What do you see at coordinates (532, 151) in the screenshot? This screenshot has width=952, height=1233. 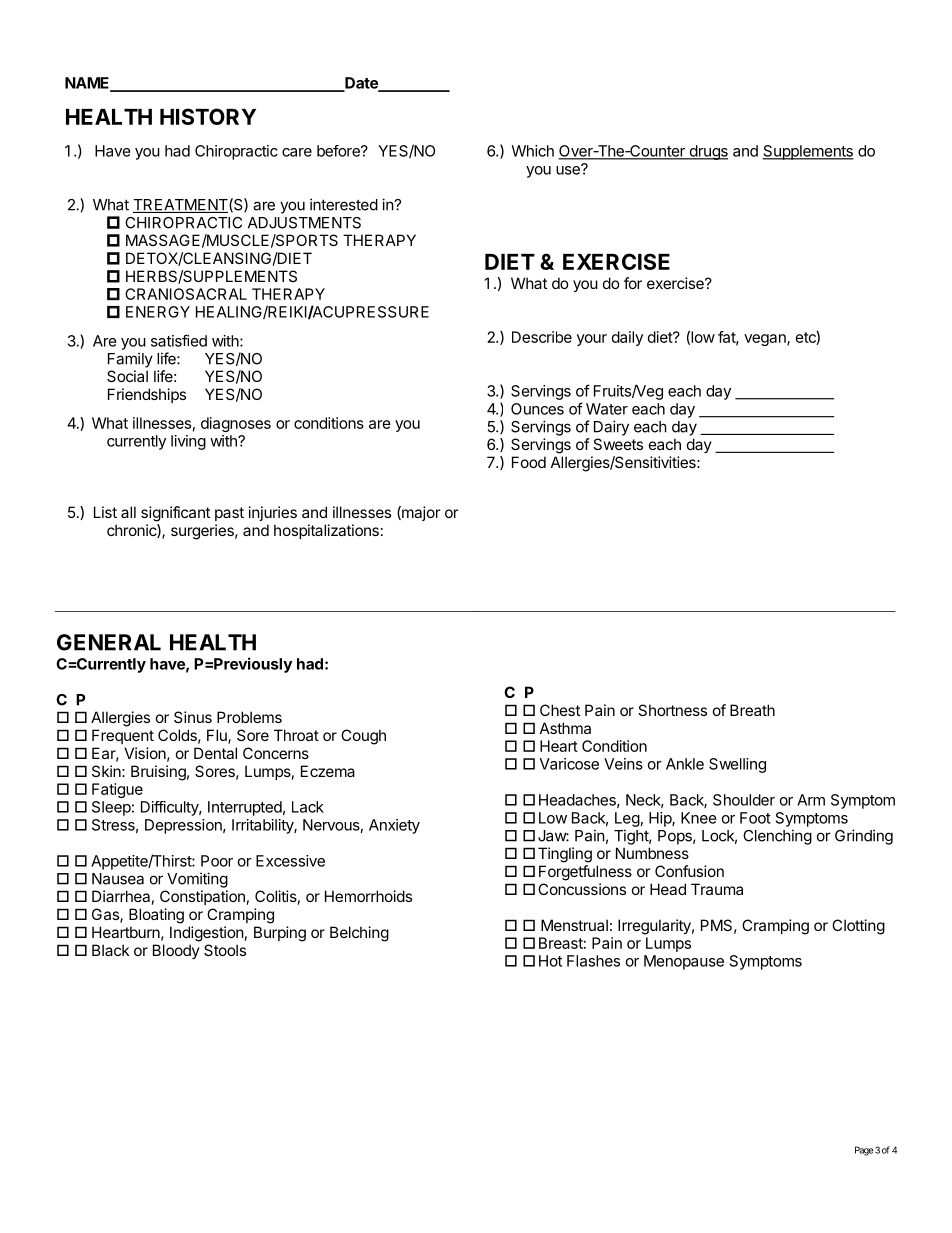 I see `Which` at bounding box center [532, 151].
